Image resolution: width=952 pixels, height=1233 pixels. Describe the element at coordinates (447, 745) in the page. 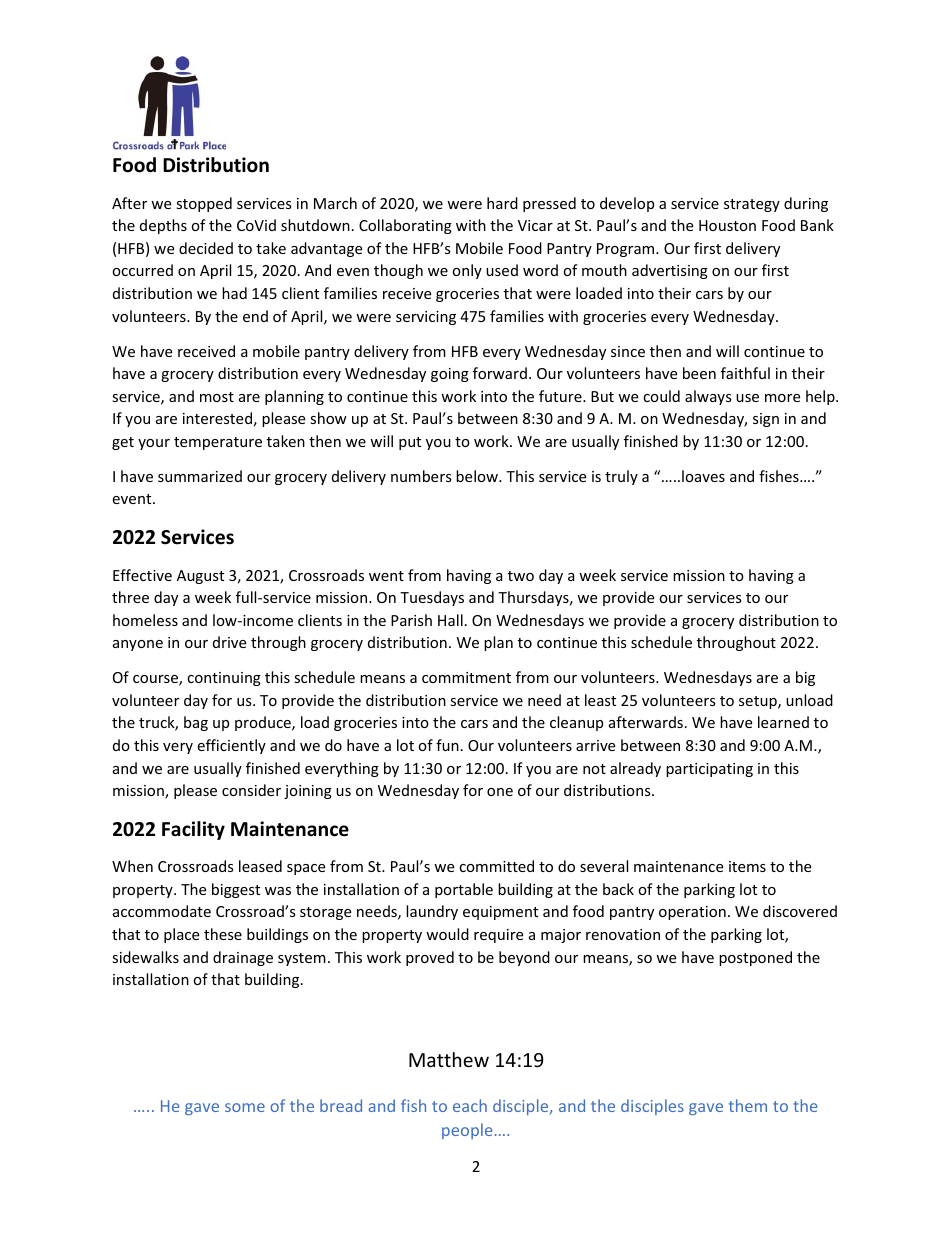

I see `fun` at that location.
